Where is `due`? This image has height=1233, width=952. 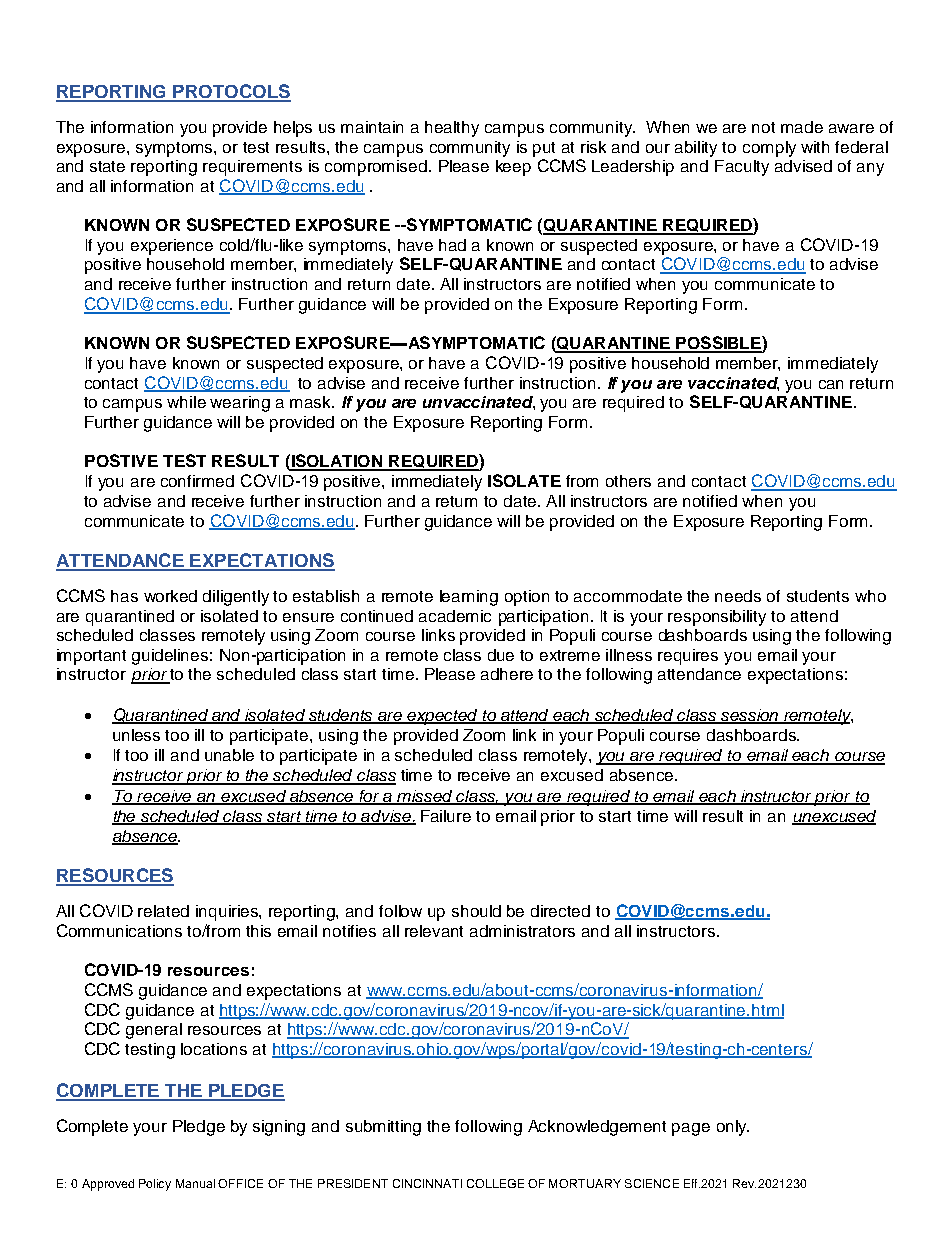 due is located at coordinates (501, 655).
